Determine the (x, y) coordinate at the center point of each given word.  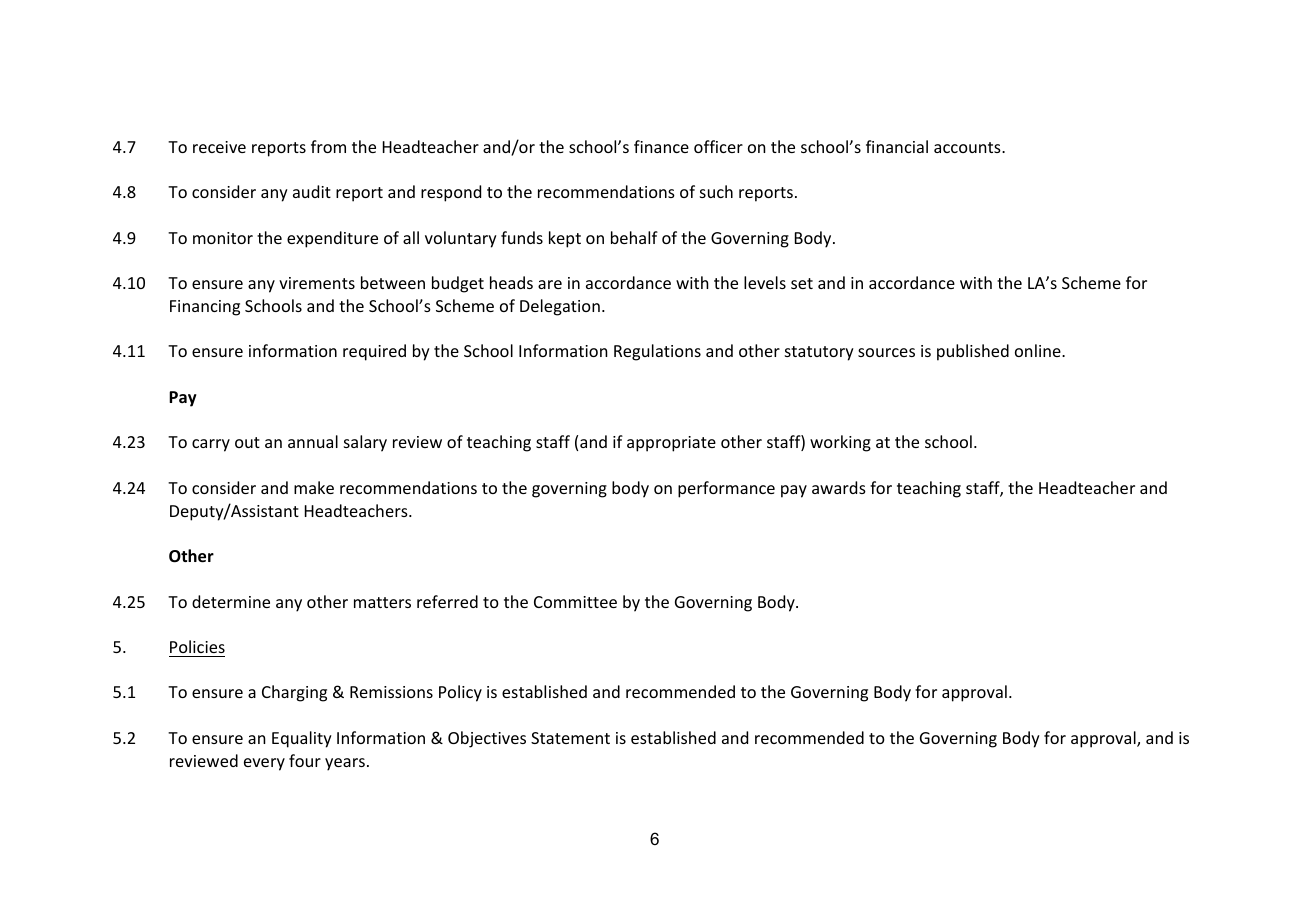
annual (313, 441)
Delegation (560, 307)
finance (661, 146)
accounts (968, 147)
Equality (302, 739)
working (840, 443)
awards (839, 487)
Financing (205, 308)
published (973, 352)
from (328, 146)
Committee (575, 602)
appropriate (671, 444)
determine (231, 601)
